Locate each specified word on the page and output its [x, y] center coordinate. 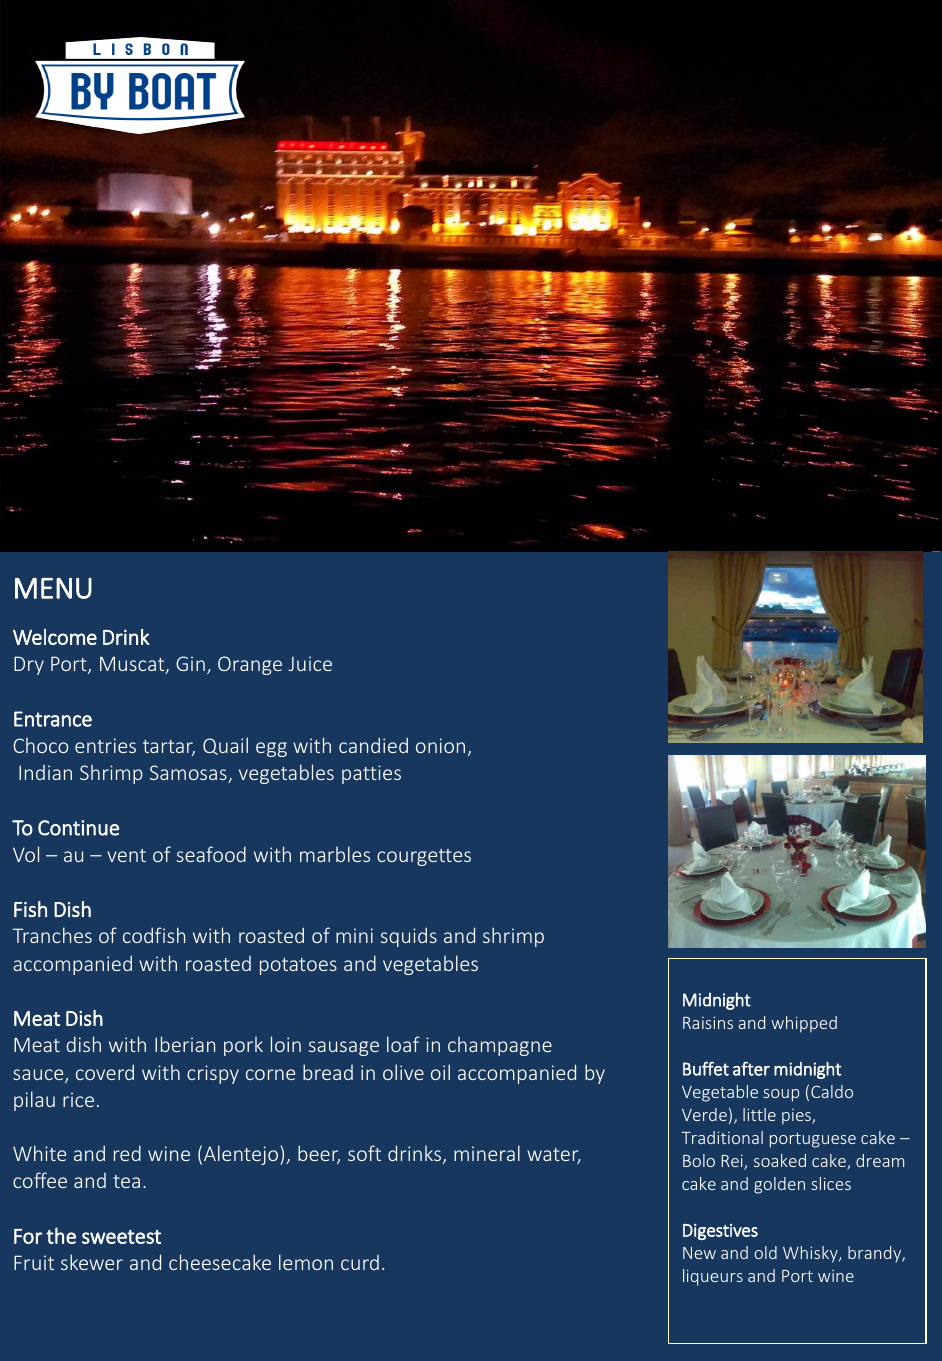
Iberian [185, 1044]
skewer [92, 1262]
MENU [53, 588]
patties [371, 774]
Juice [310, 663]
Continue [78, 828]
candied [373, 745]
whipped [804, 1024]
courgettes [424, 857]
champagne [500, 1046]
